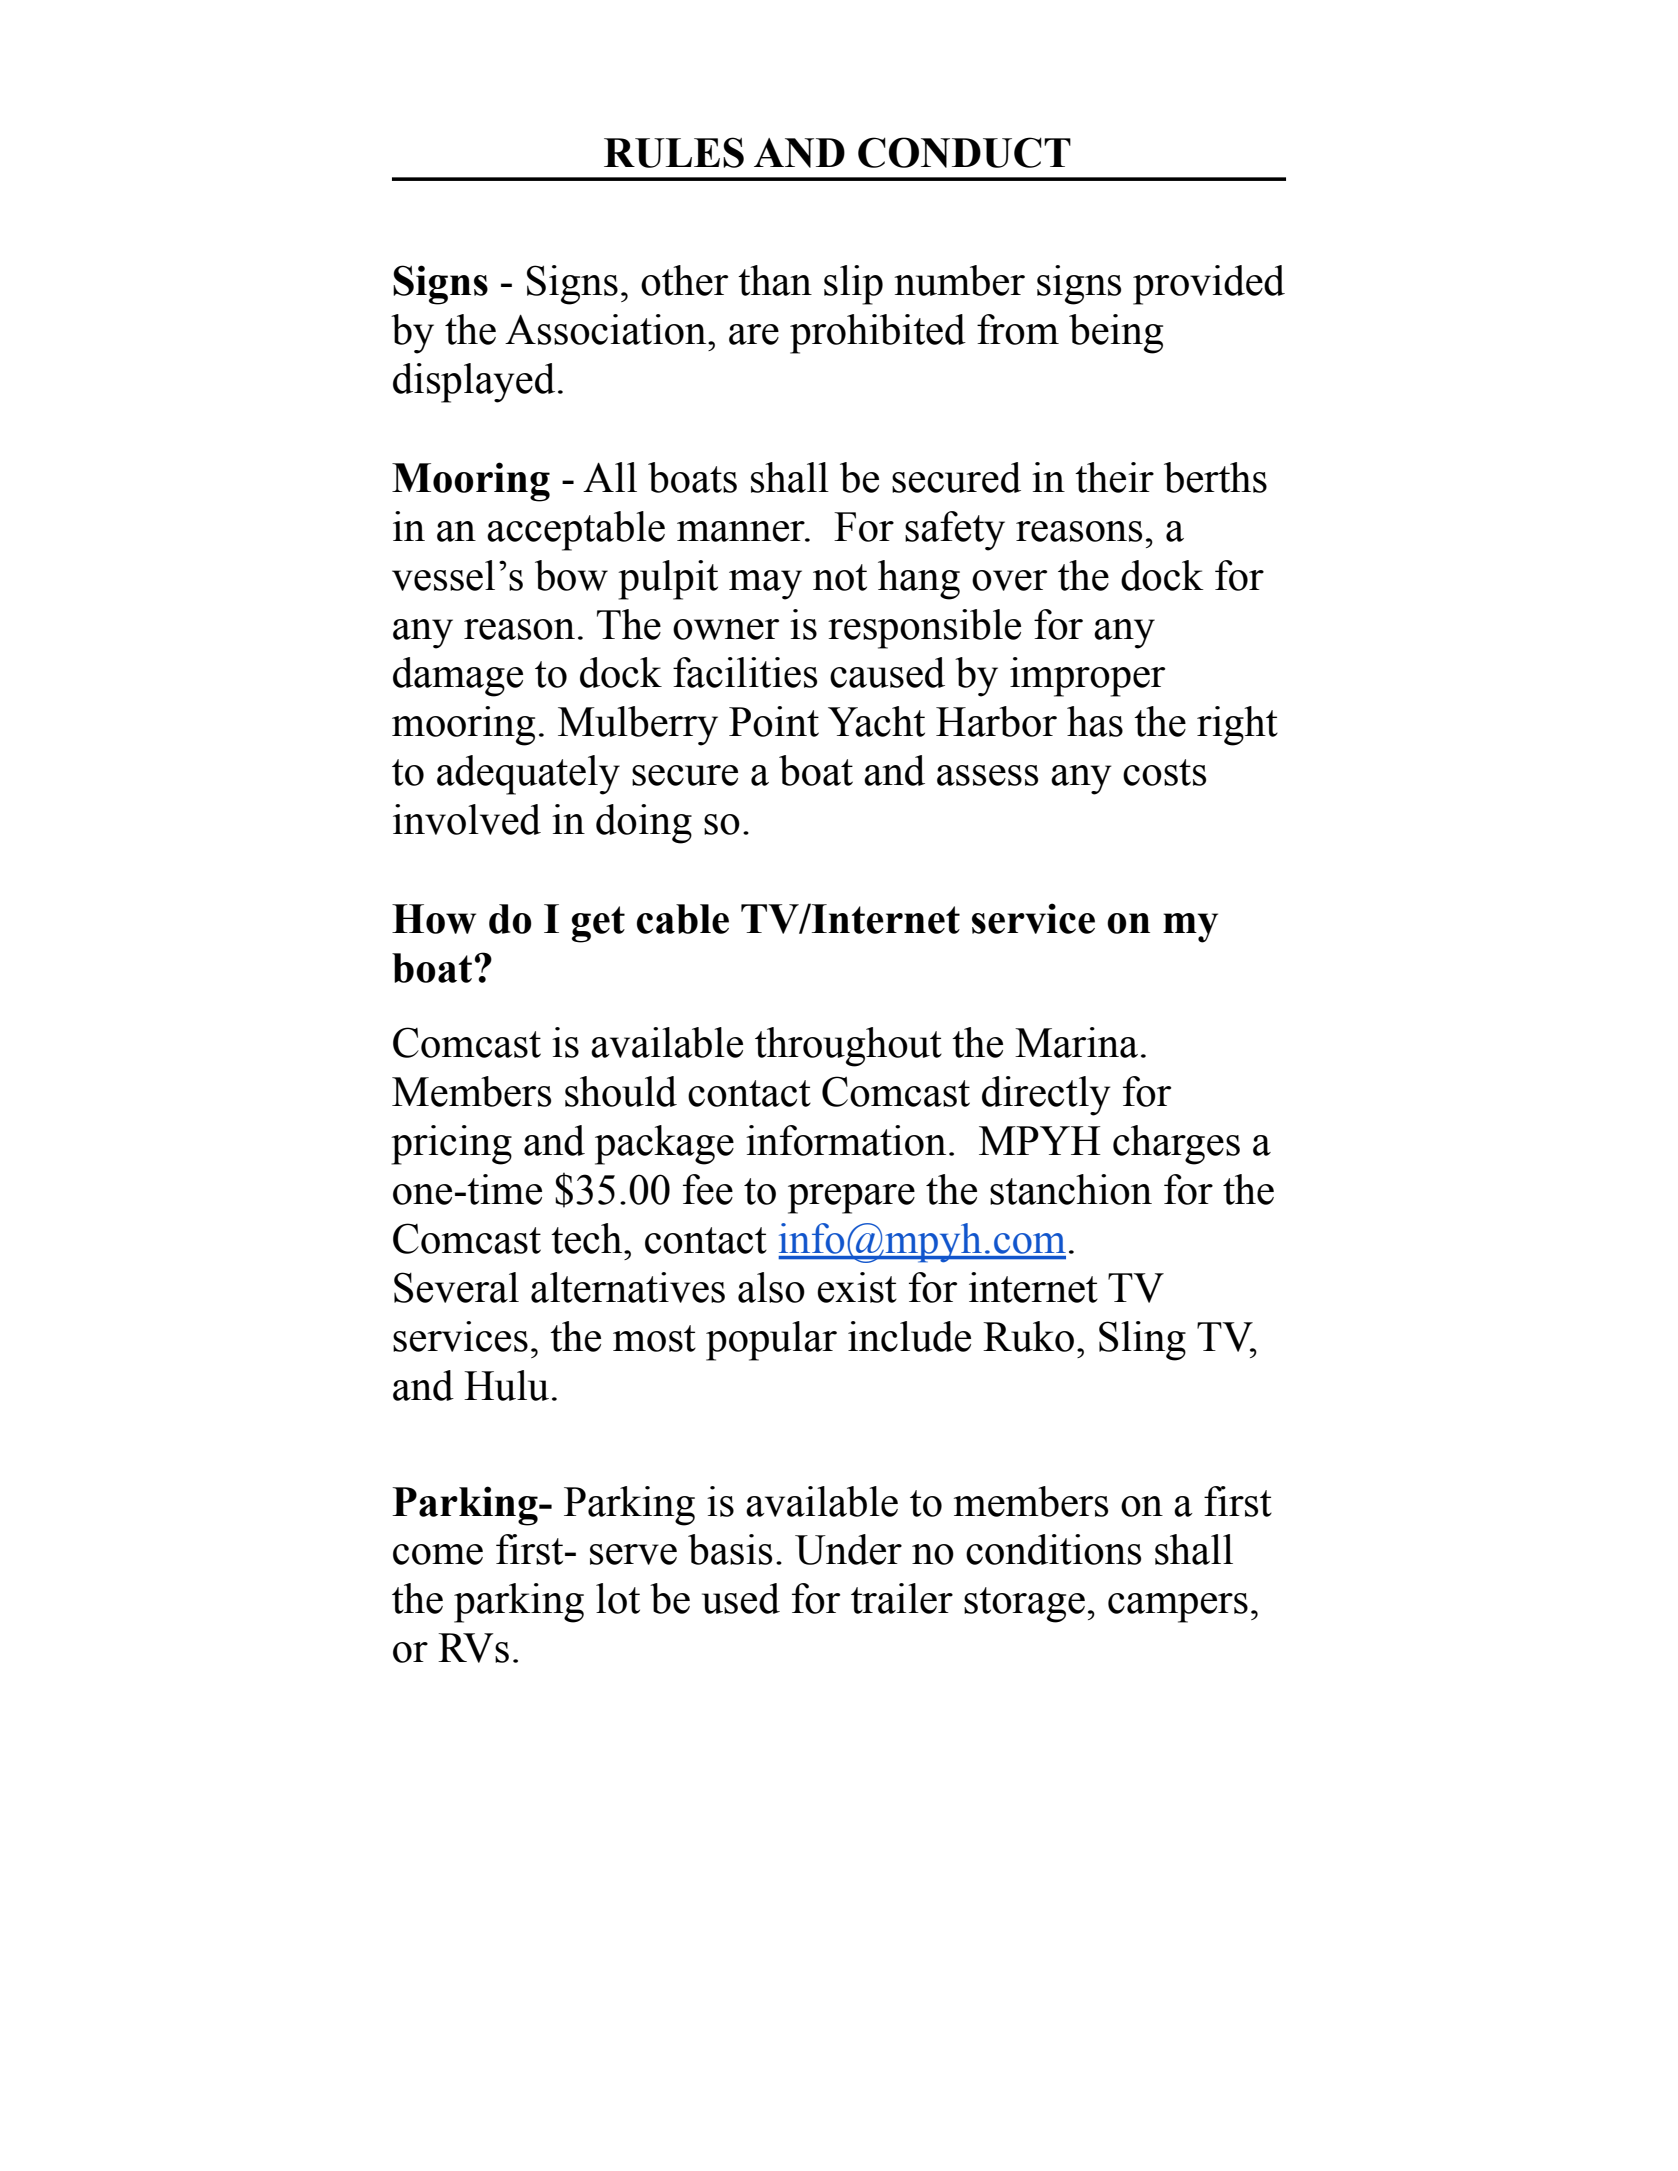  Describe the element at coordinates (853, 285) in the image. I see `slip` at that location.
